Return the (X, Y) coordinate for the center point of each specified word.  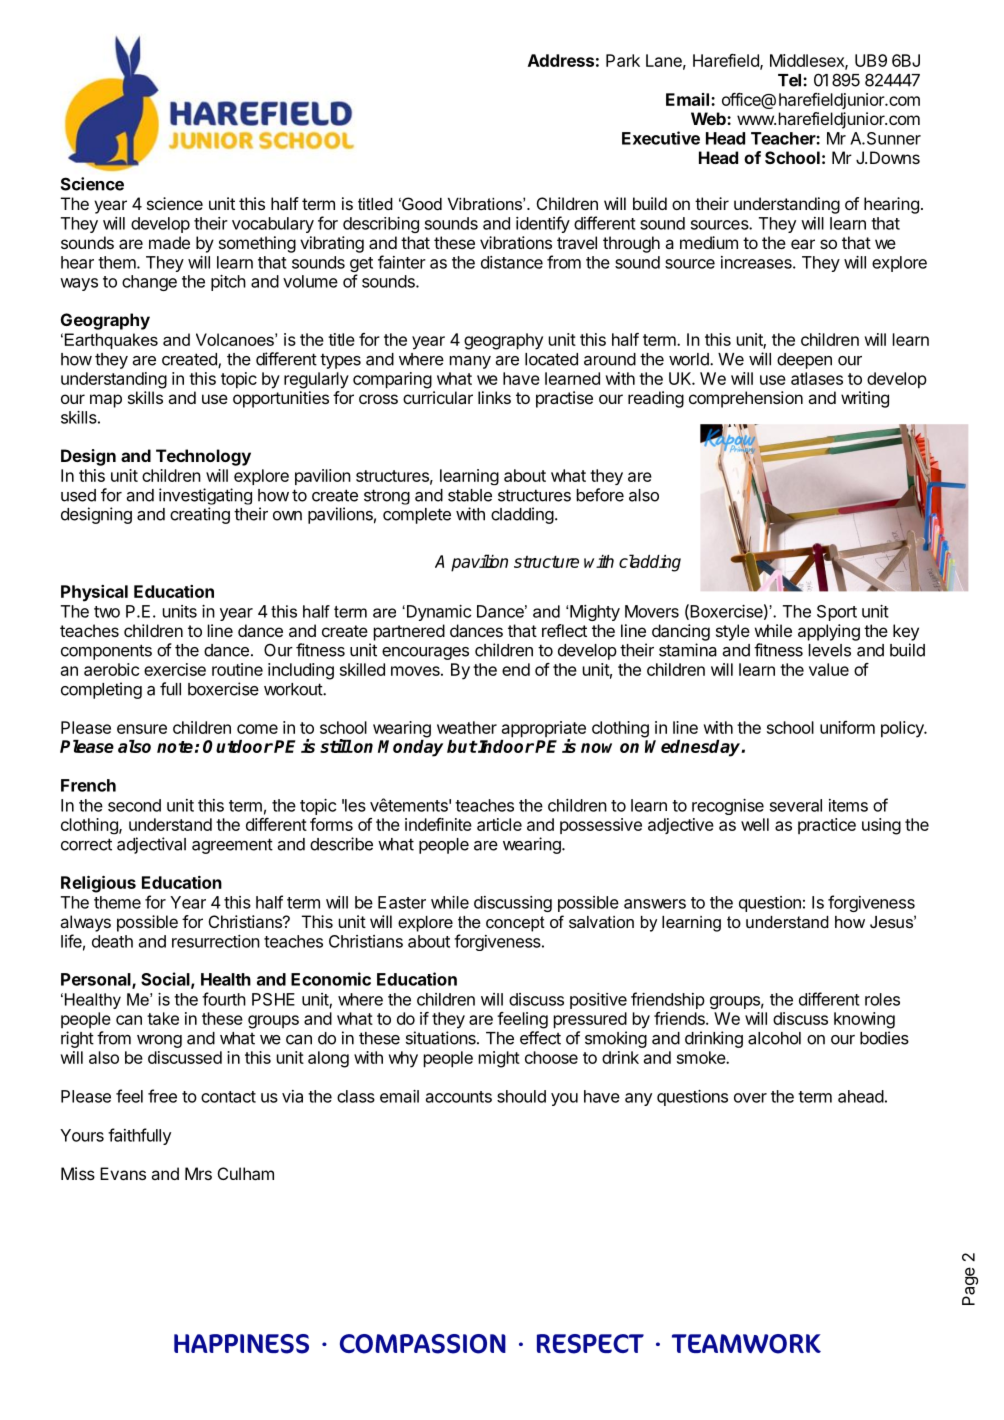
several (796, 805)
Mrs (198, 1173)
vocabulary (273, 225)
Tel (789, 80)
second (134, 805)
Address (561, 60)
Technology (203, 457)
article (499, 824)
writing (865, 399)
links (494, 397)
